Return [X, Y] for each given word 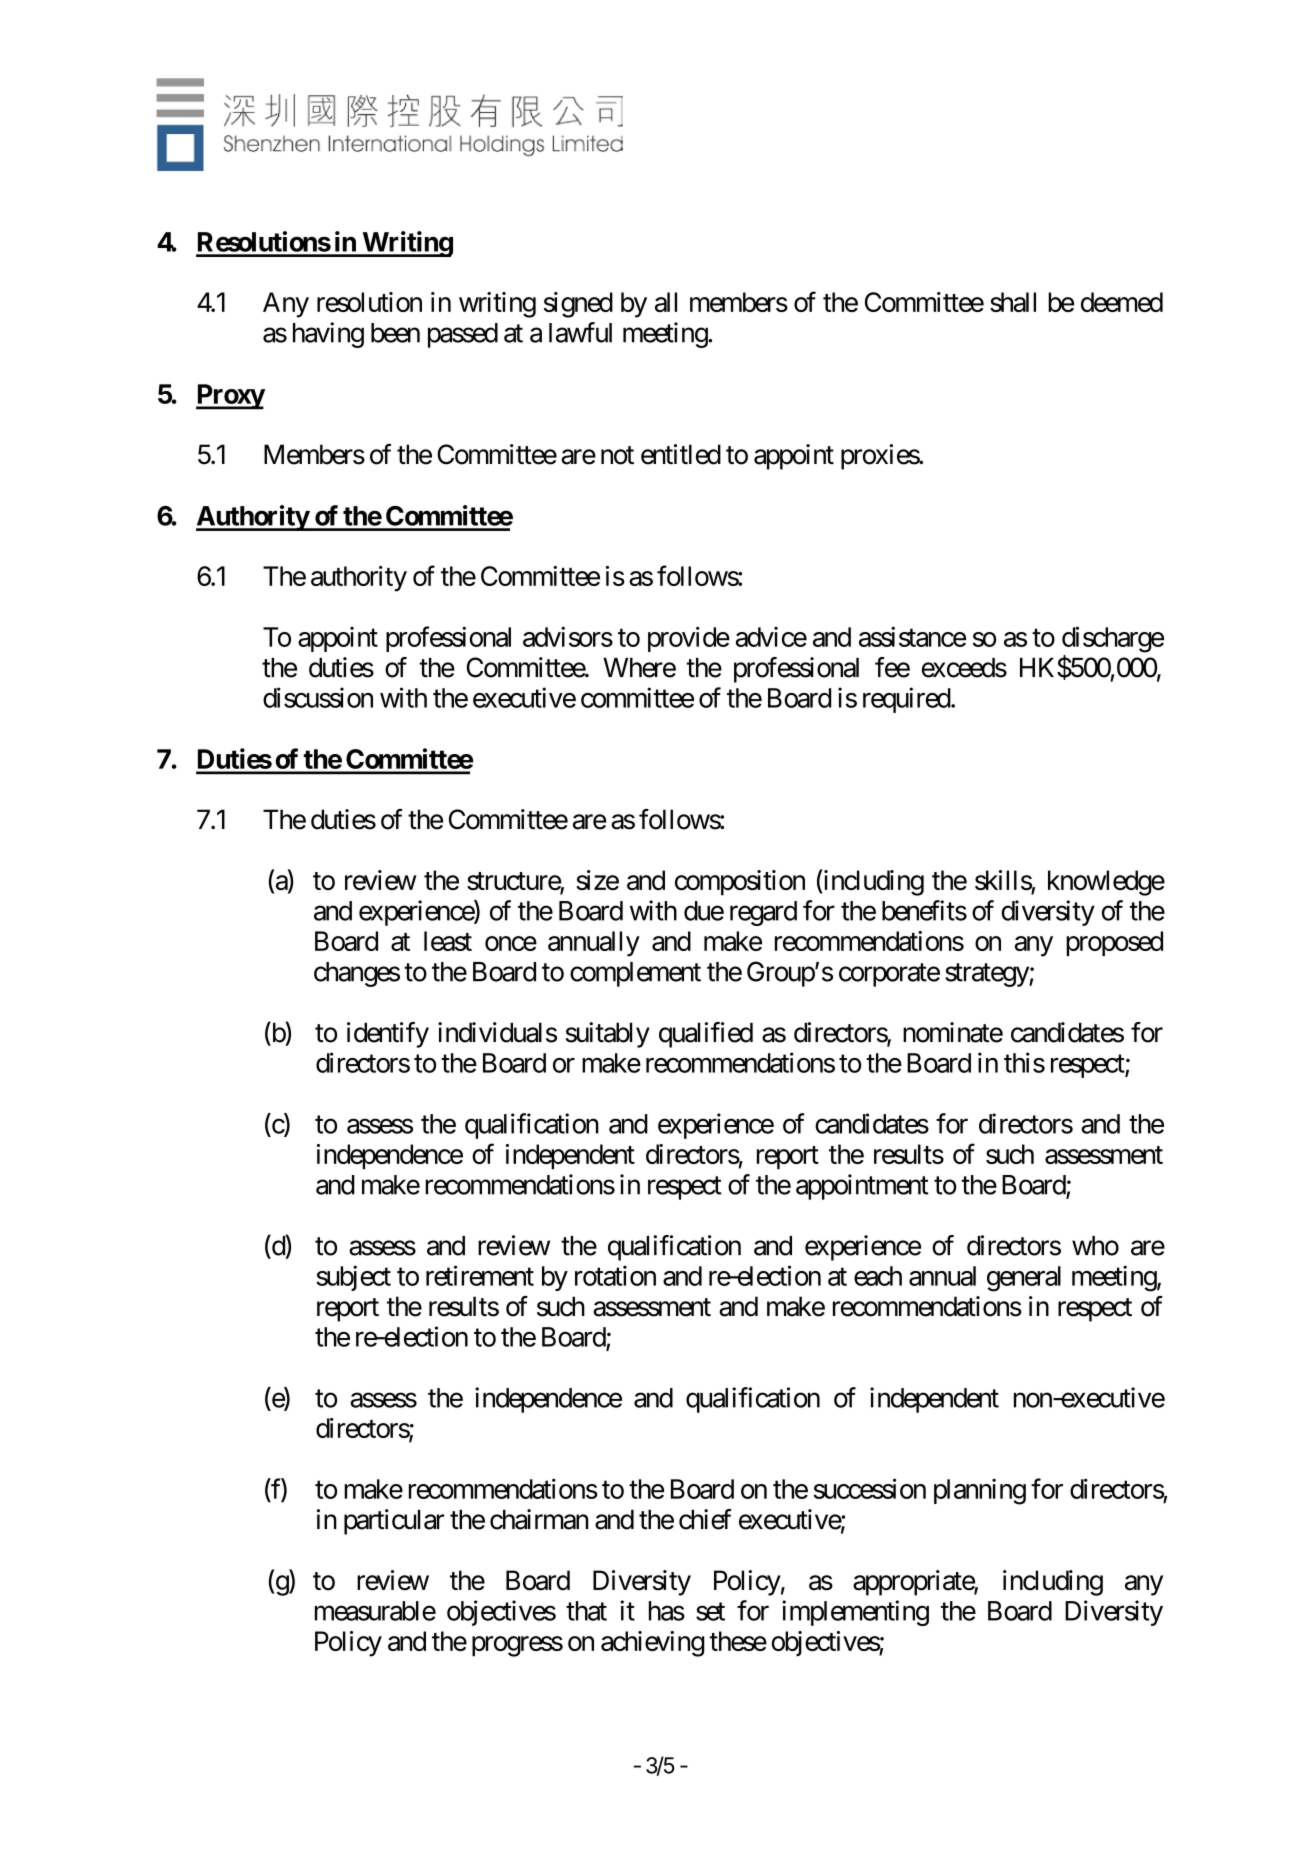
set [710, 1612]
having [328, 335]
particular [394, 1522]
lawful [580, 332]
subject [353, 1278]
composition [740, 883]
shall [1013, 302]
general [1024, 1279]
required [907, 700]
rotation [615, 1275]
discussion [318, 697]
